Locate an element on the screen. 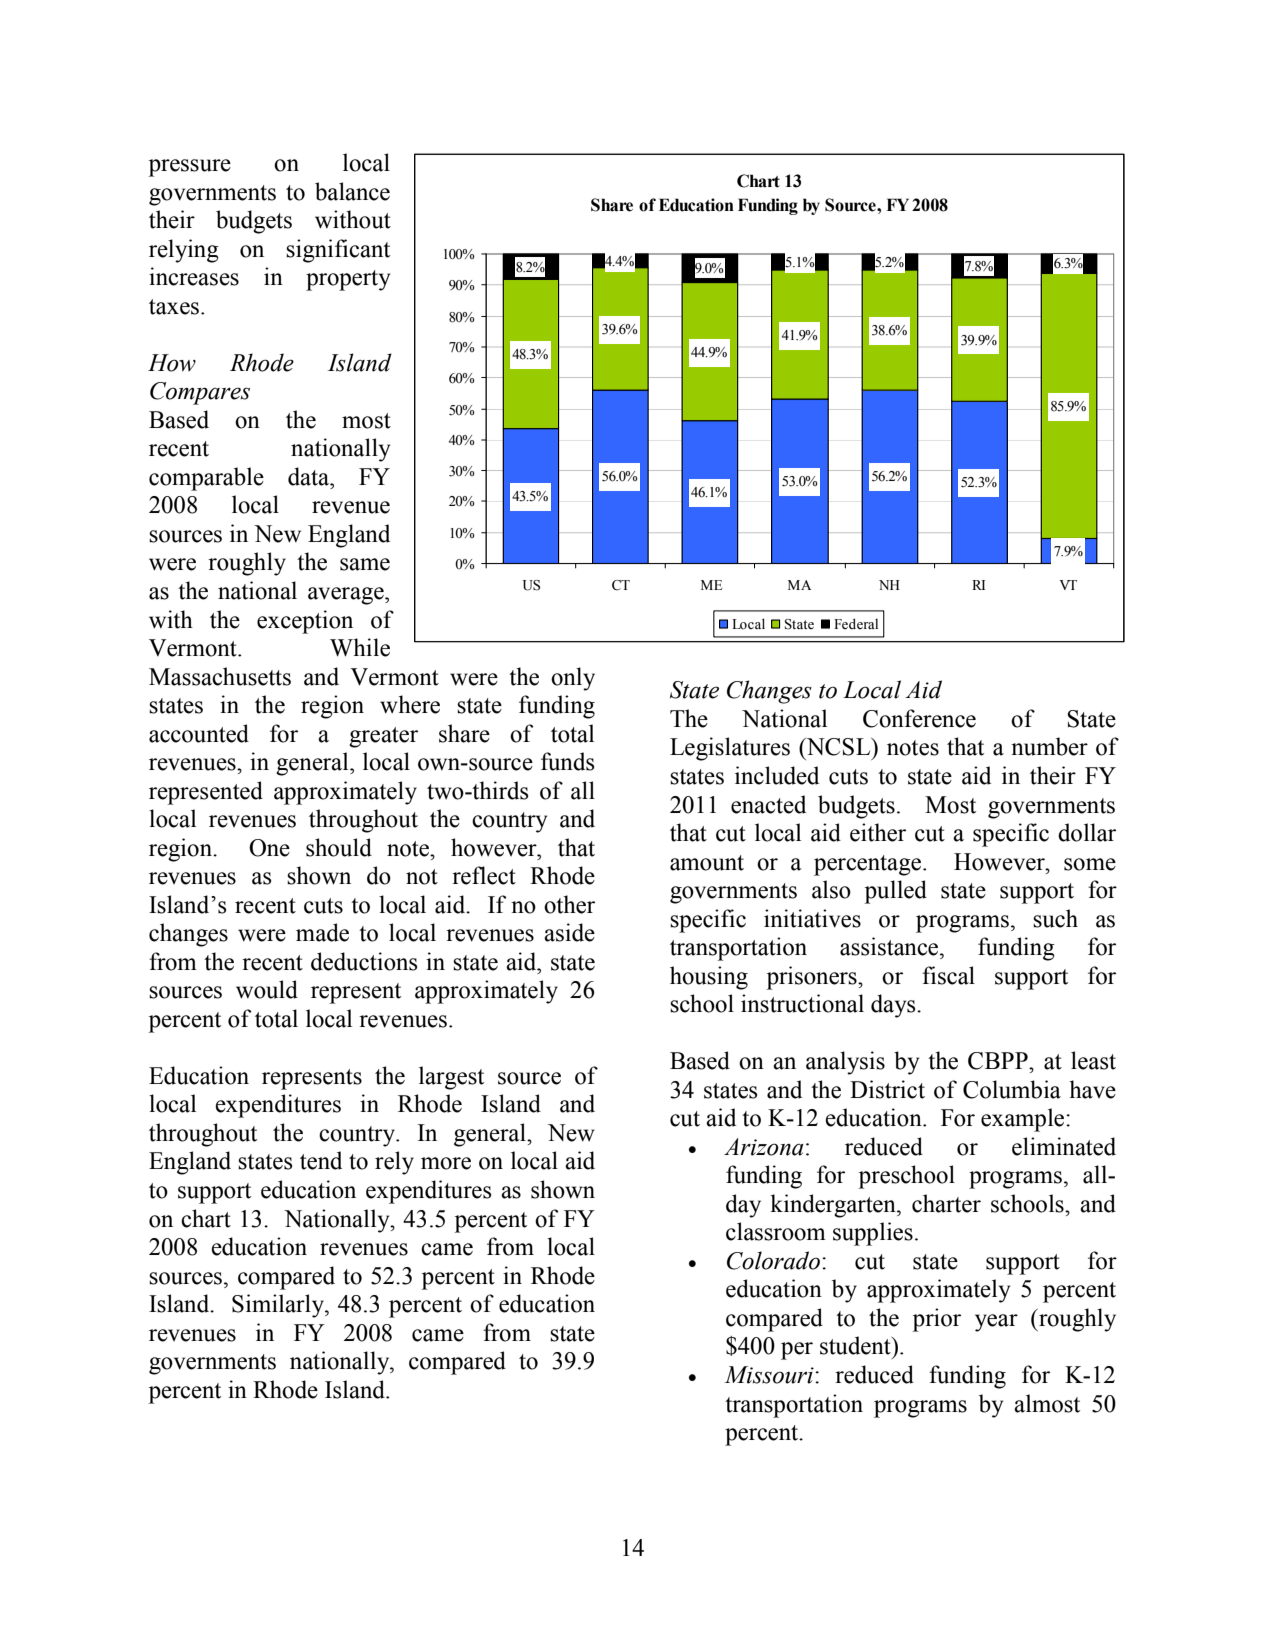 Image resolution: width=1265 pixels, height=1637 pixels. tend is located at coordinates (321, 1160).
